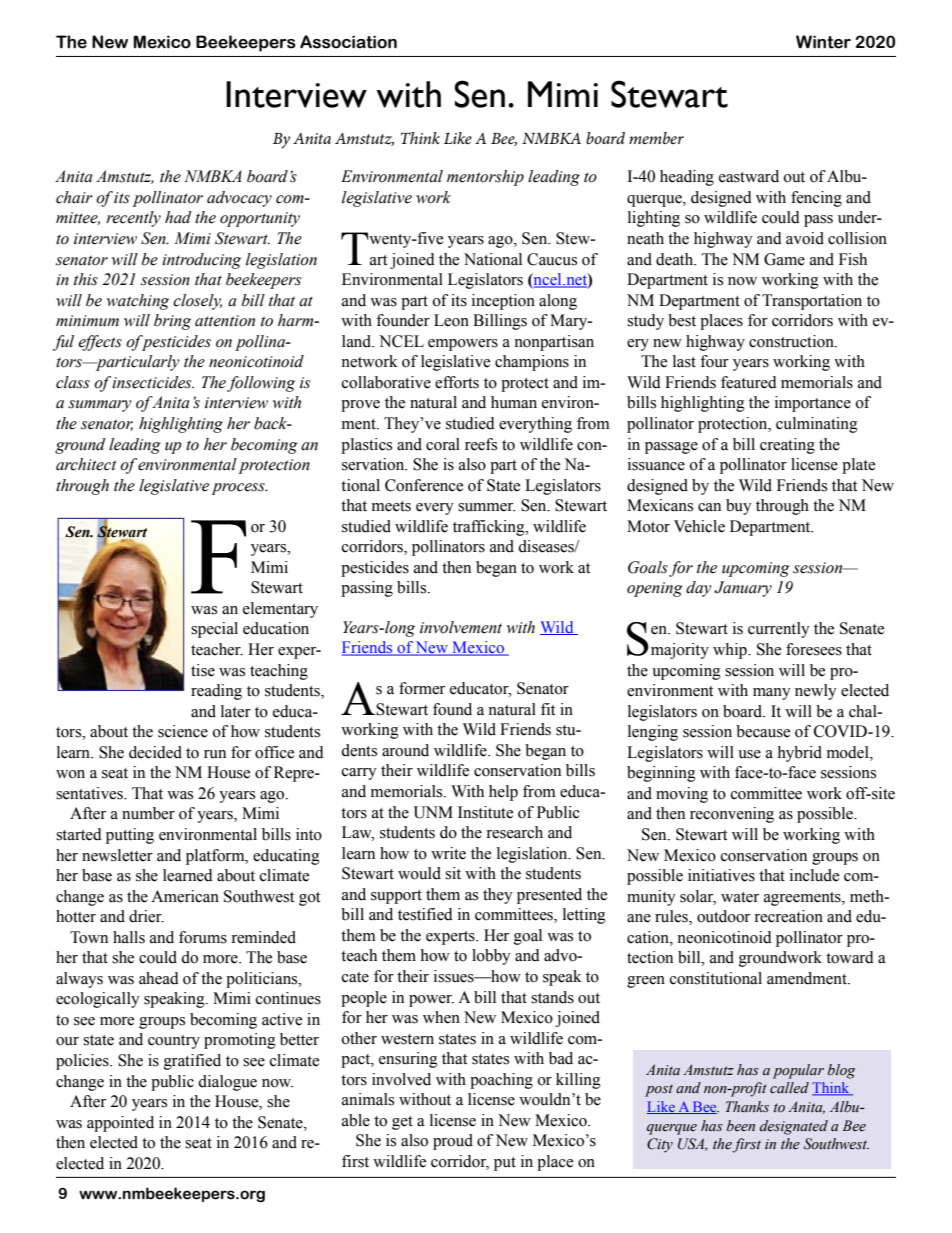 Image resolution: width=952 pixels, height=1233 pixels. Describe the element at coordinates (155, 752) in the page. I see `decided` at that location.
